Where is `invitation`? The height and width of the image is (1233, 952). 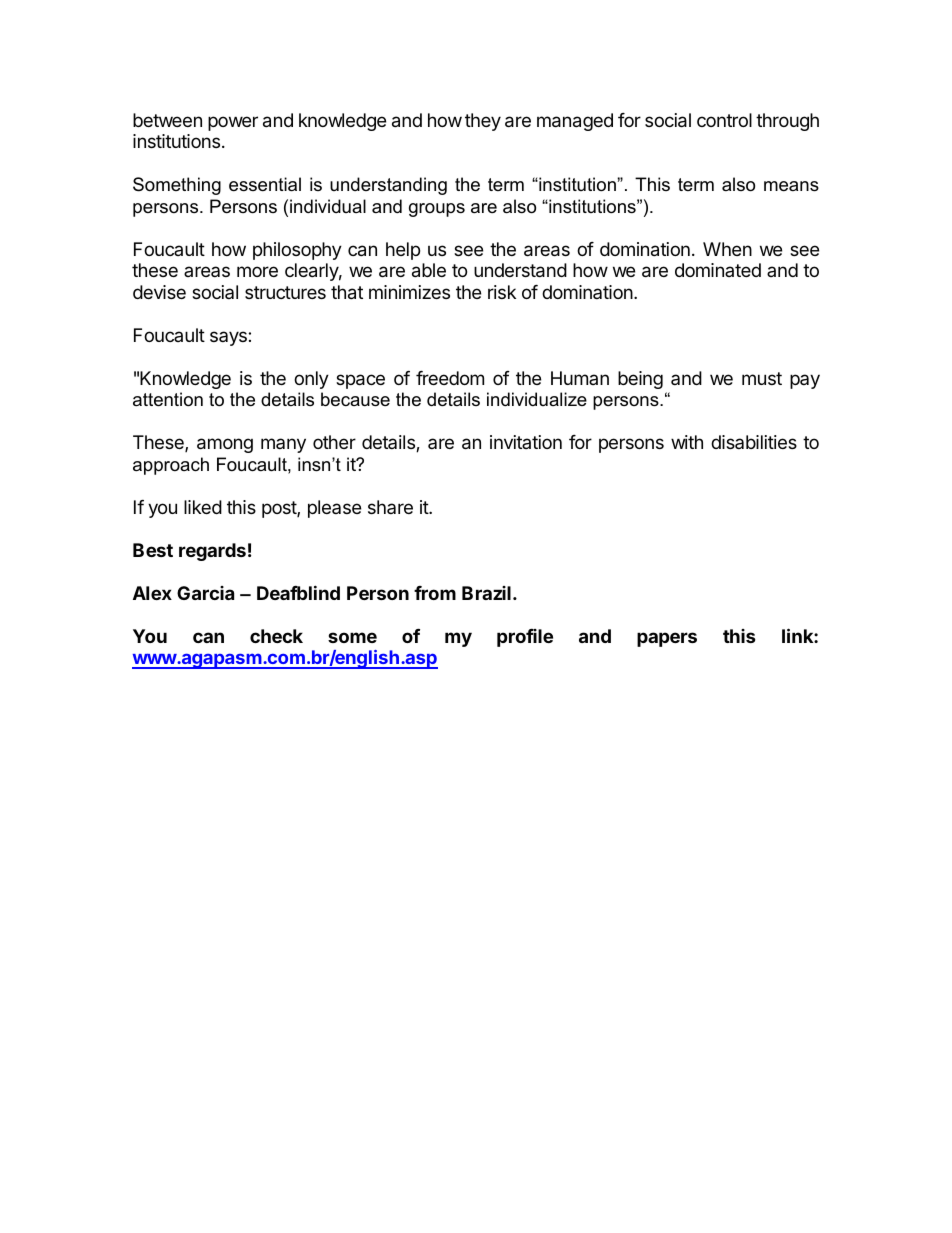 invitation is located at coordinates (526, 442).
